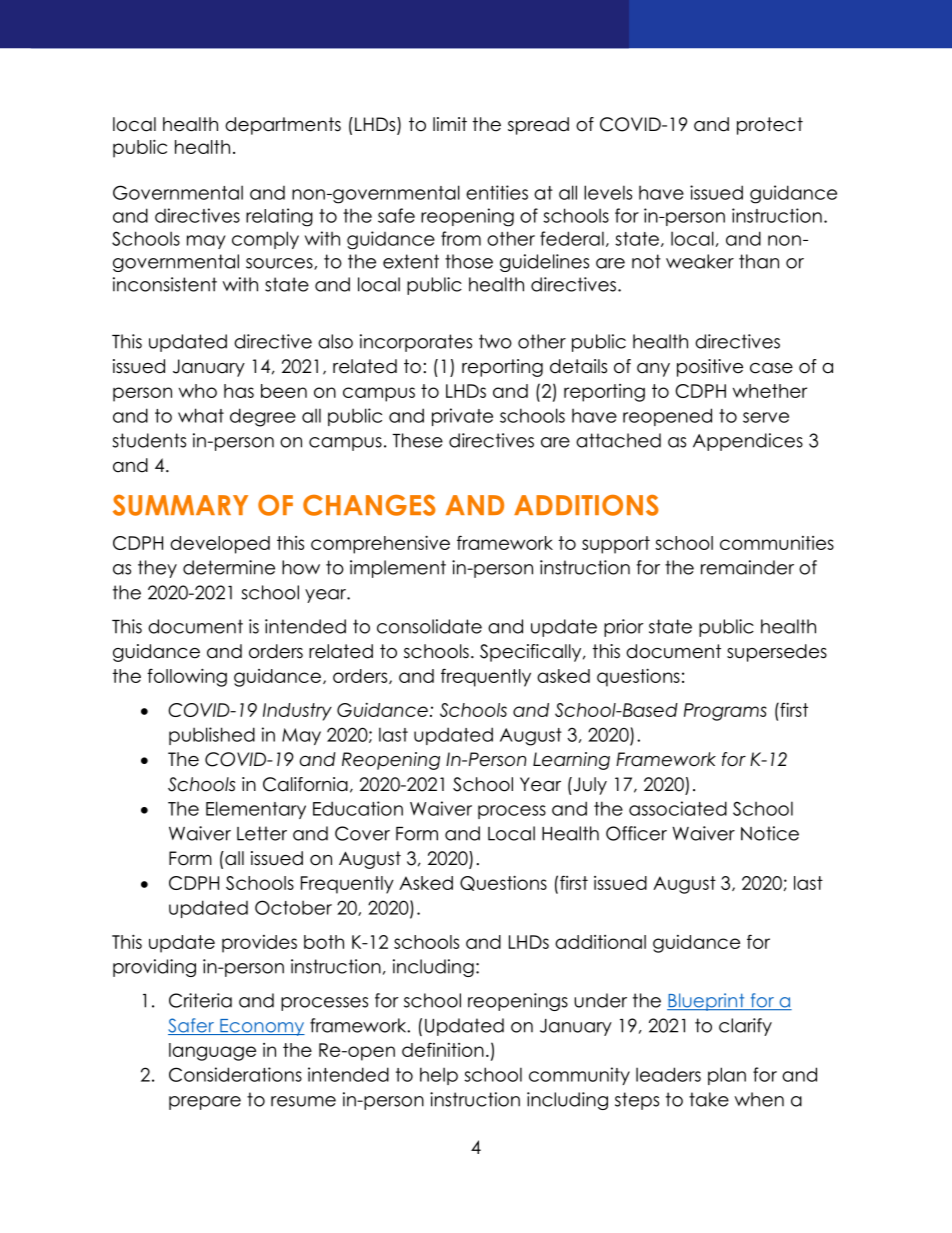  What do you see at coordinates (283, 126) in the screenshot?
I see `departments` at bounding box center [283, 126].
